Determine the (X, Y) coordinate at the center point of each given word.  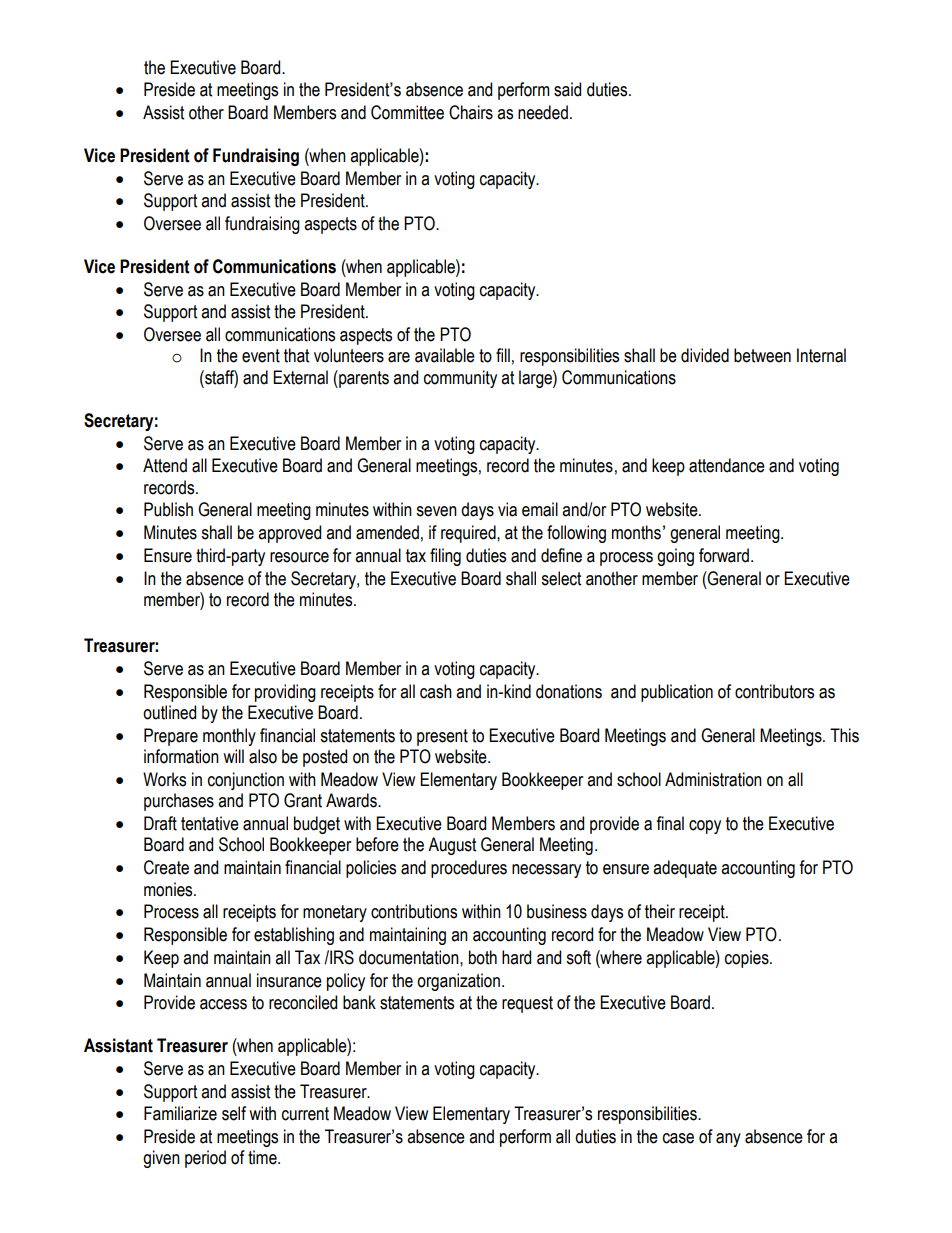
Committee (407, 112)
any (728, 1140)
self (234, 1113)
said (567, 89)
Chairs (471, 112)
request (527, 1004)
